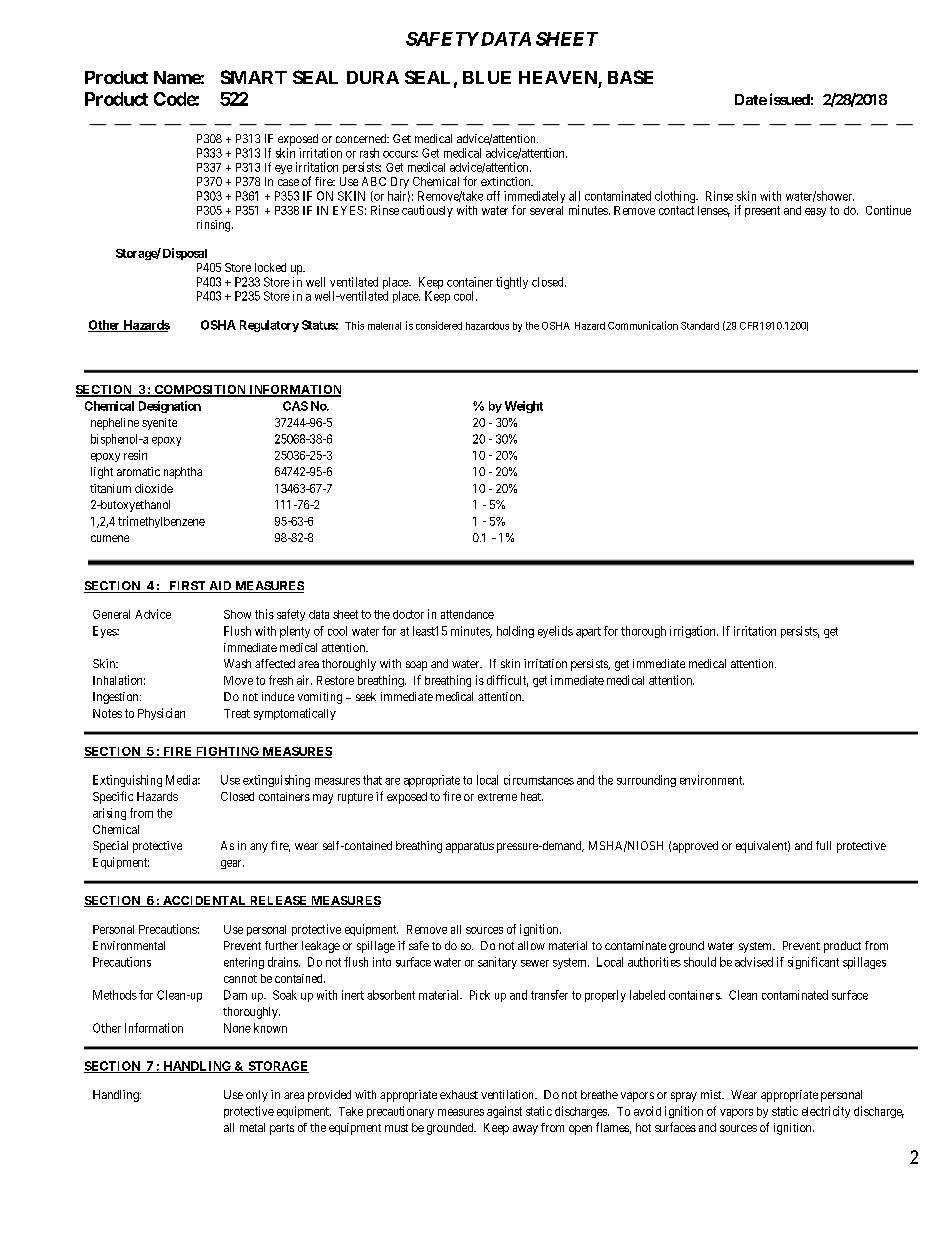  Describe the element at coordinates (467, 614) in the page. I see `attendance` at that location.
